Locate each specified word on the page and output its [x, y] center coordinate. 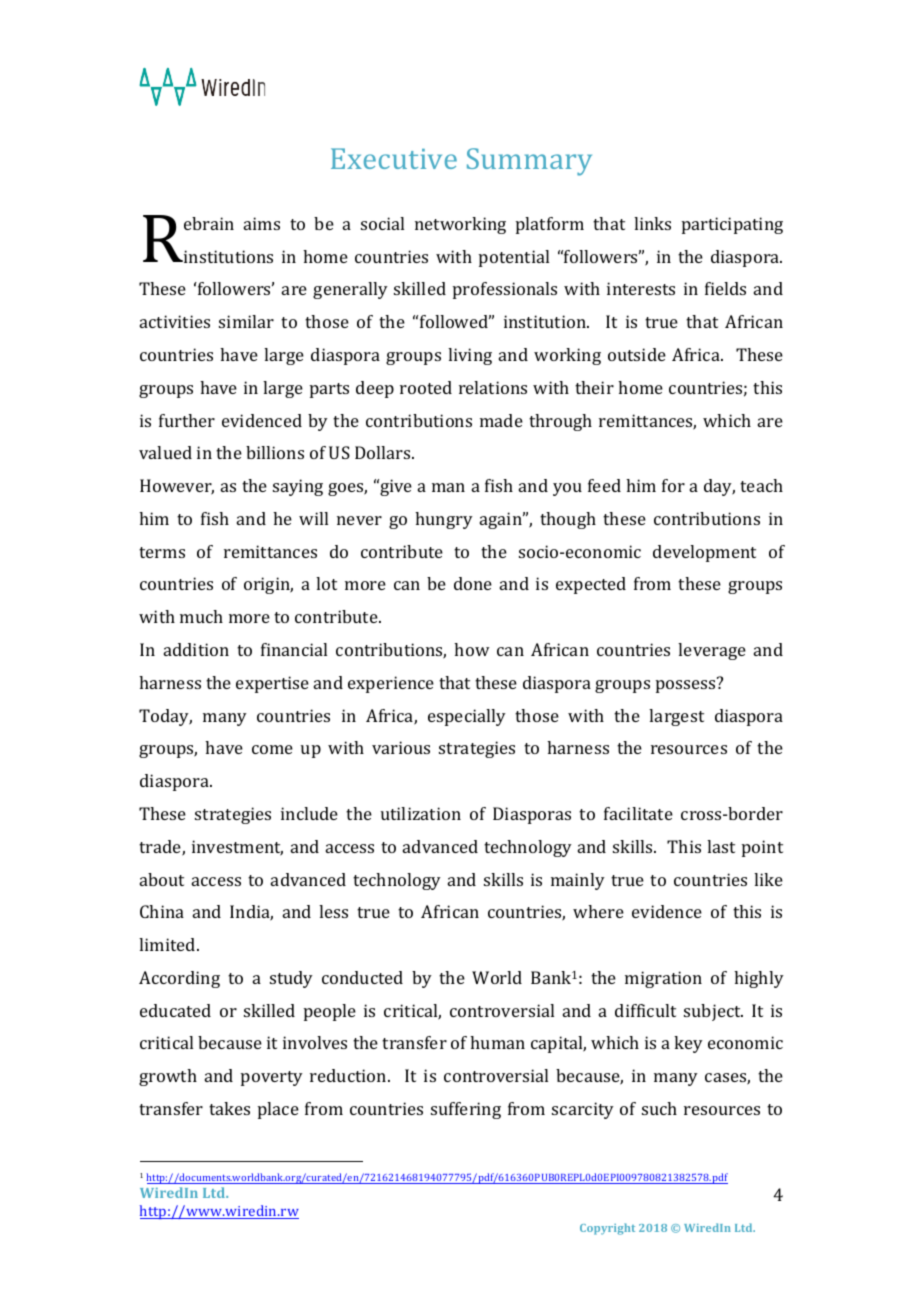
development [704, 553]
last [721, 846]
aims [262, 223]
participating [732, 225]
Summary [529, 162]
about [162, 879]
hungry [444, 520]
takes [229, 1108]
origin [268, 585]
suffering [466, 1110]
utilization [421, 813]
